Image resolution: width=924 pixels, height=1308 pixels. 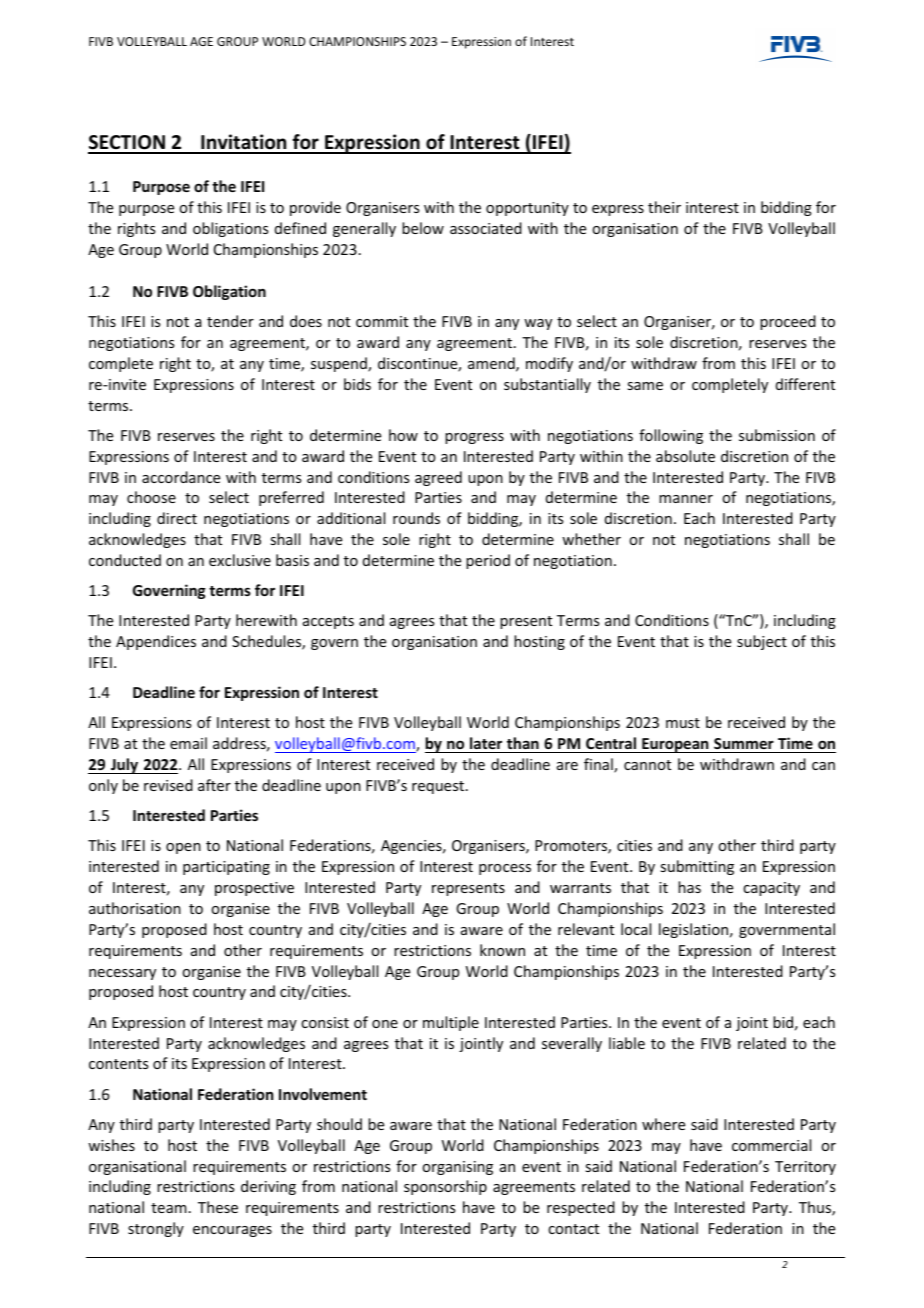 I want to click on below, so click(x=423, y=228).
